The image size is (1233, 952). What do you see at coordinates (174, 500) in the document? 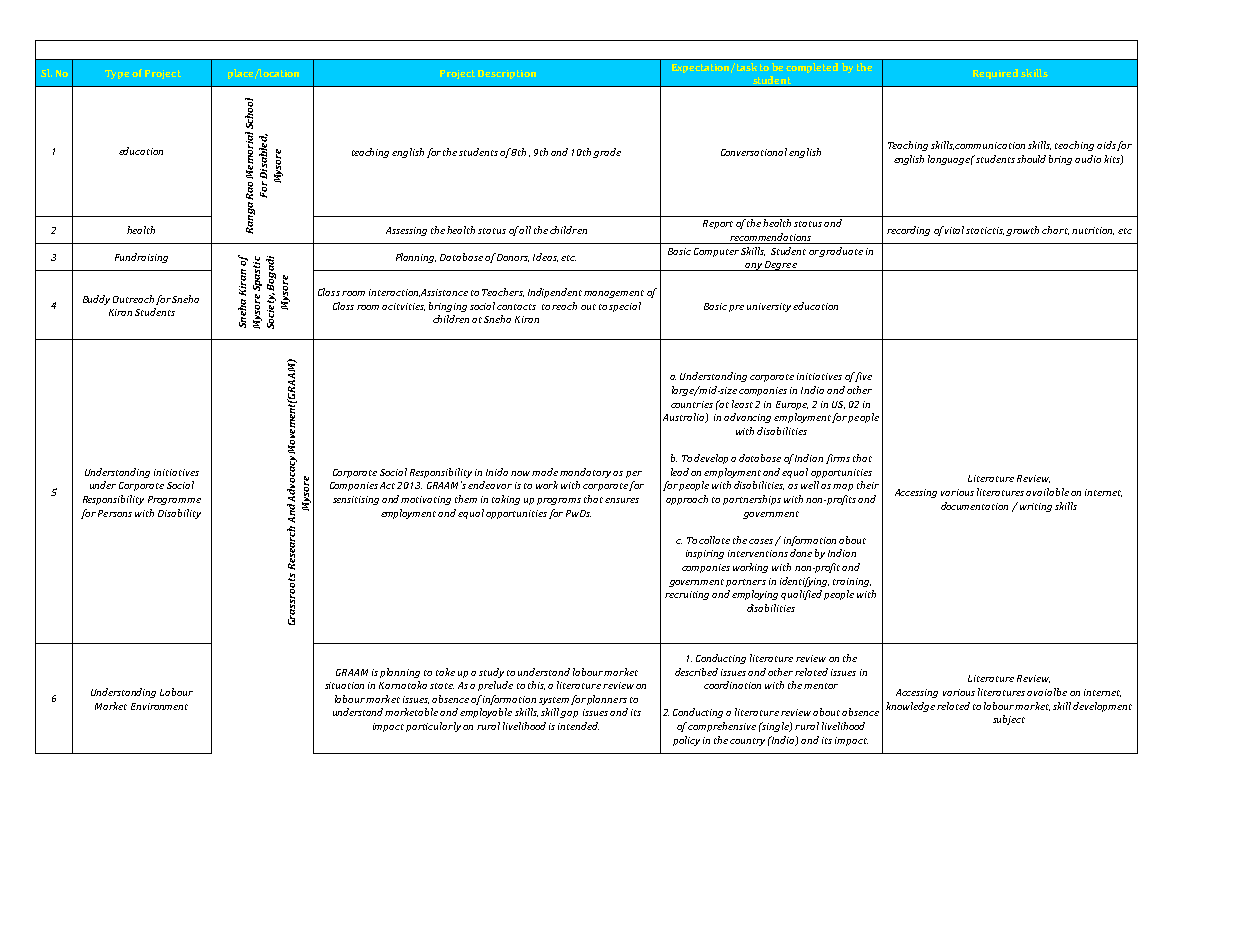
I see `Programme` at bounding box center [174, 500].
